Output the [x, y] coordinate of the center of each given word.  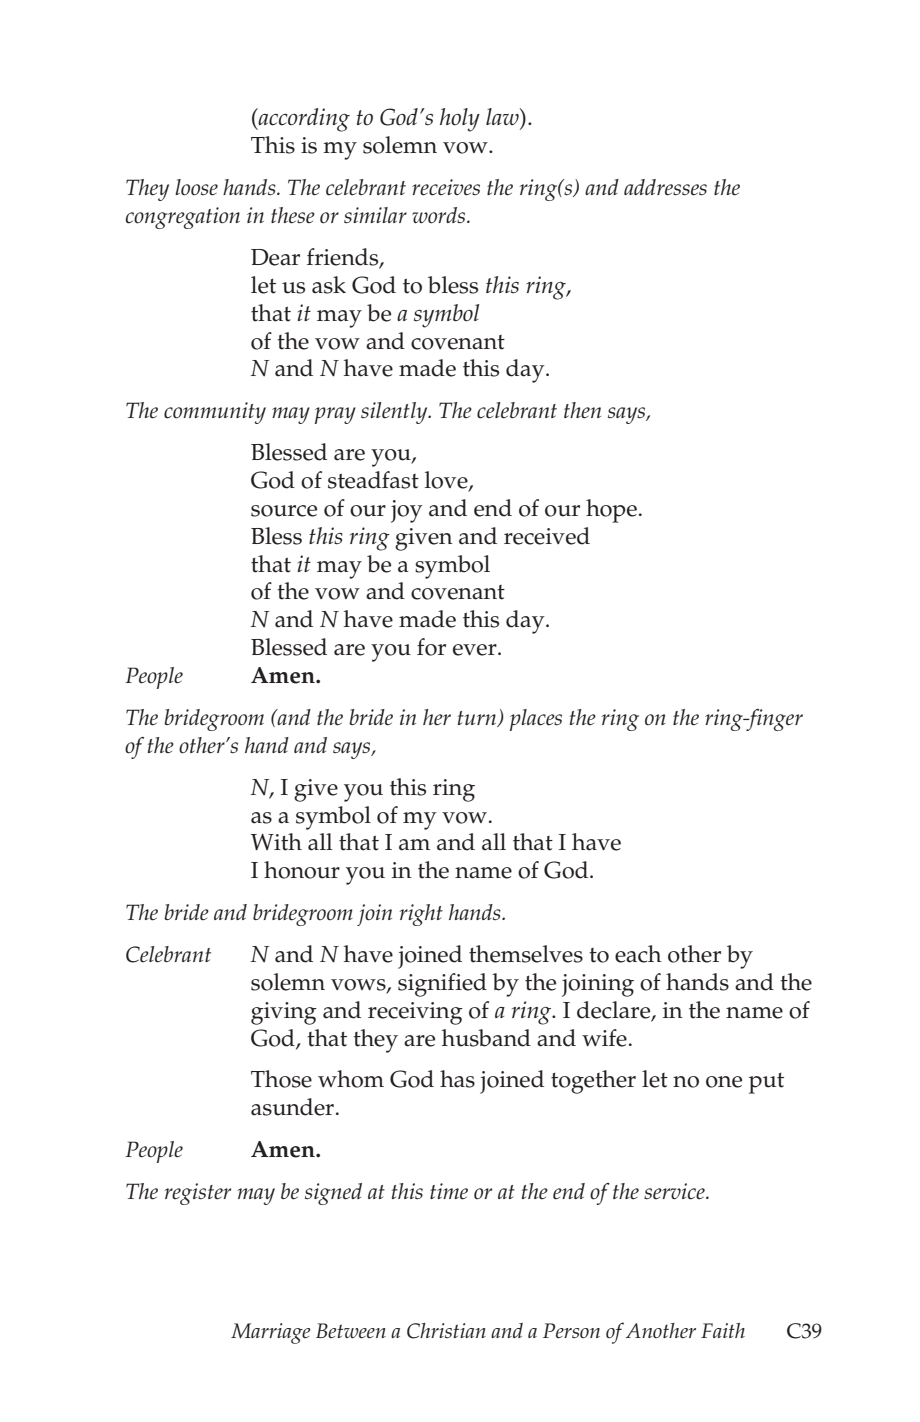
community [215, 413]
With [276, 842]
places [536, 720]
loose [196, 187]
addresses [665, 187]
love [447, 481]
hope [611, 511]
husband [486, 1038]
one [724, 1082]
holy [460, 120]
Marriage [271, 1333]
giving [284, 1013]
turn [478, 719]
